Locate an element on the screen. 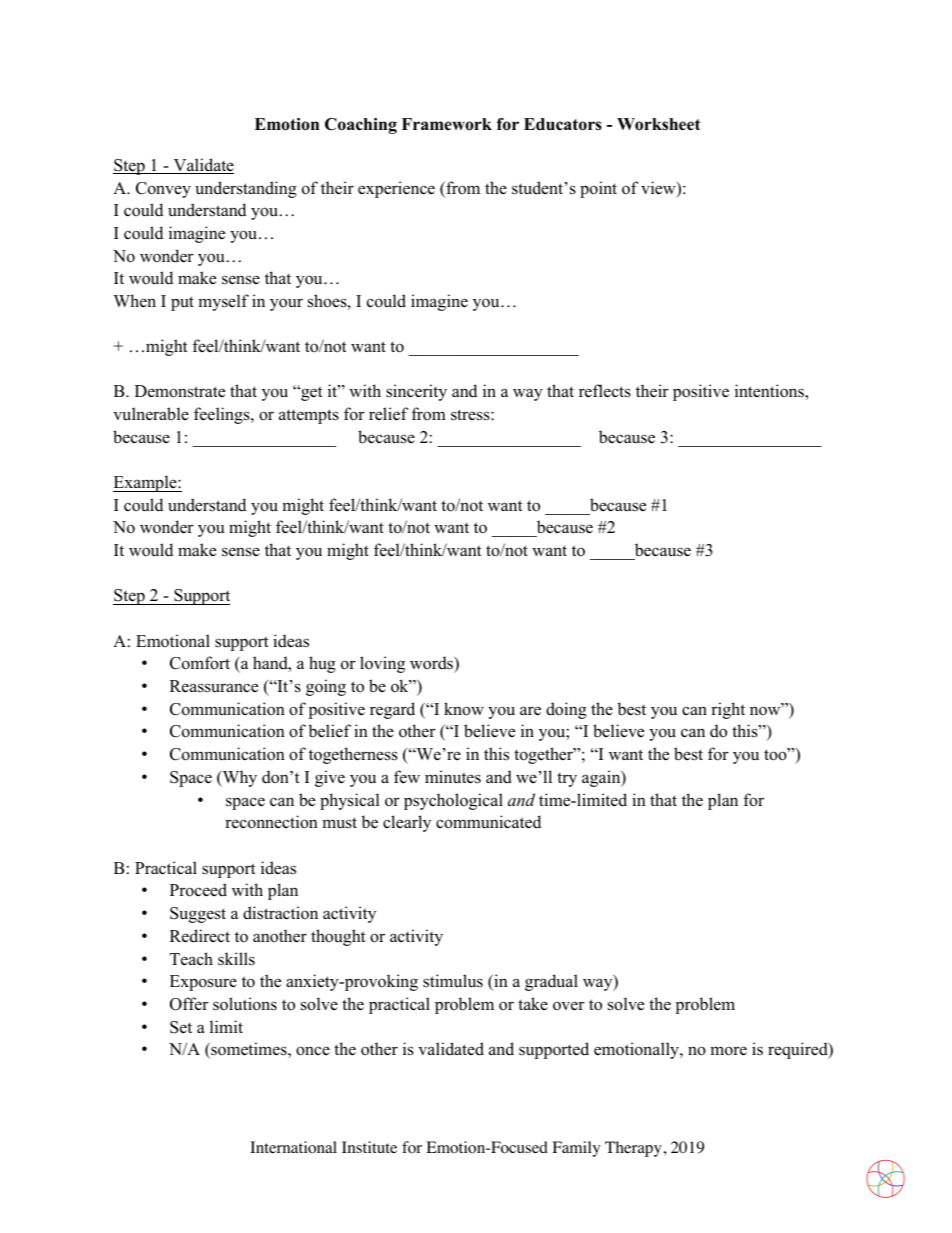  communicated is located at coordinates (488, 822).
